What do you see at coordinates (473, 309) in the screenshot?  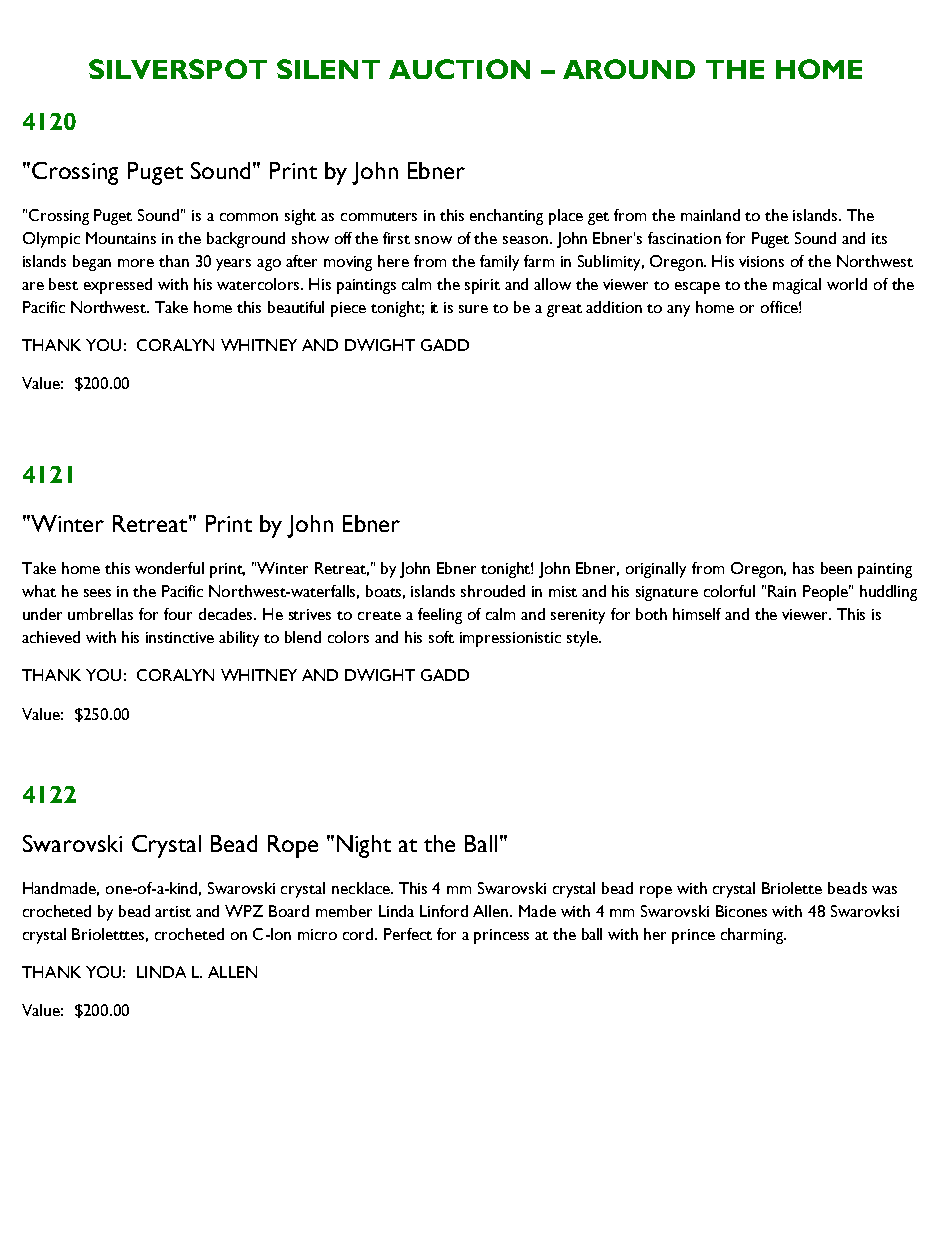 I see `sure` at bounding box center [473, 309].
